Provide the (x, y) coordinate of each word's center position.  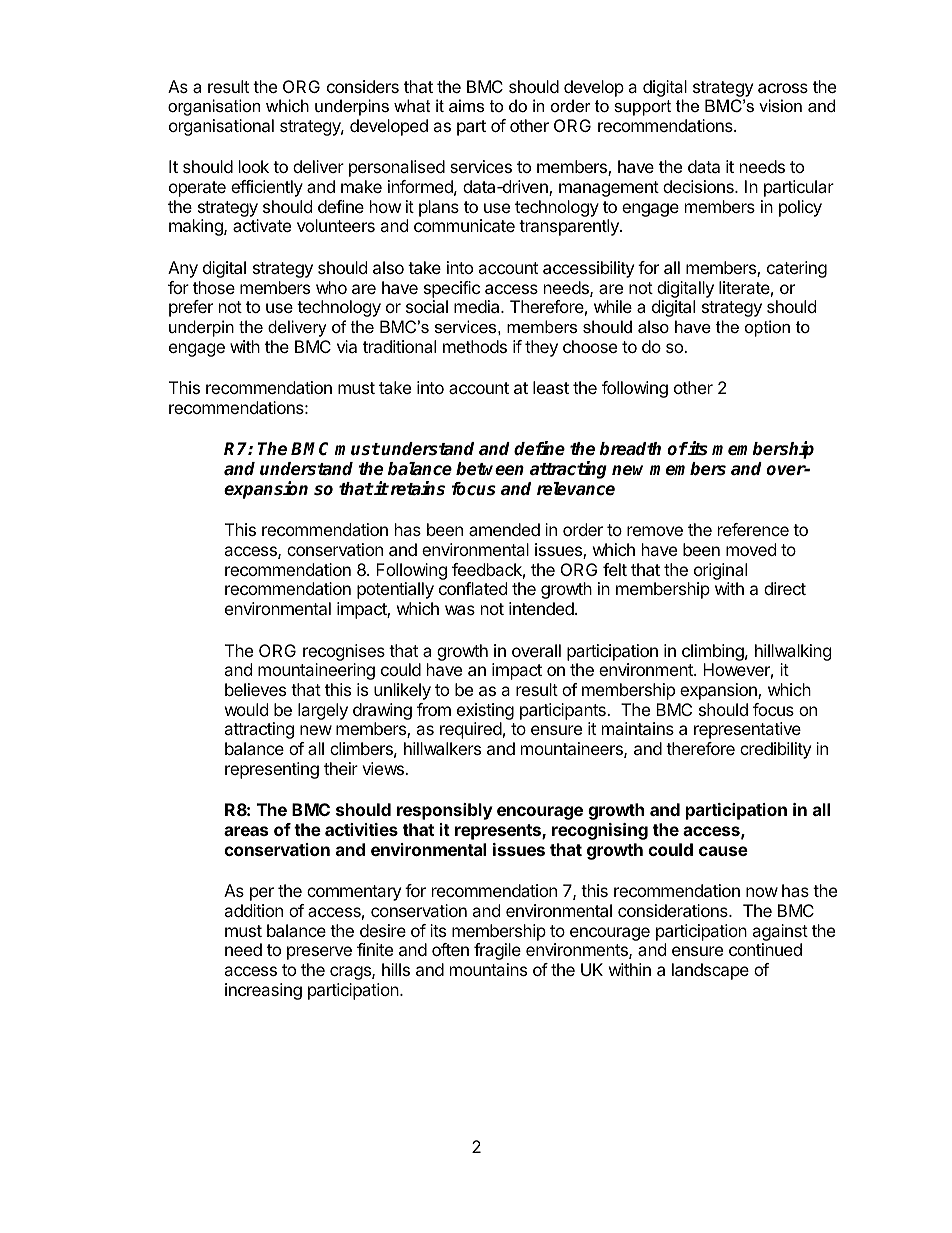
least (551, 387)
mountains (488, 969)
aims (466, 105)
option (767, 328)
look (254, 166)
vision (780, 105)
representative (747, 730)
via (347, 346)
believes (255, 689)
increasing (263, 991)
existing (485, 711)
